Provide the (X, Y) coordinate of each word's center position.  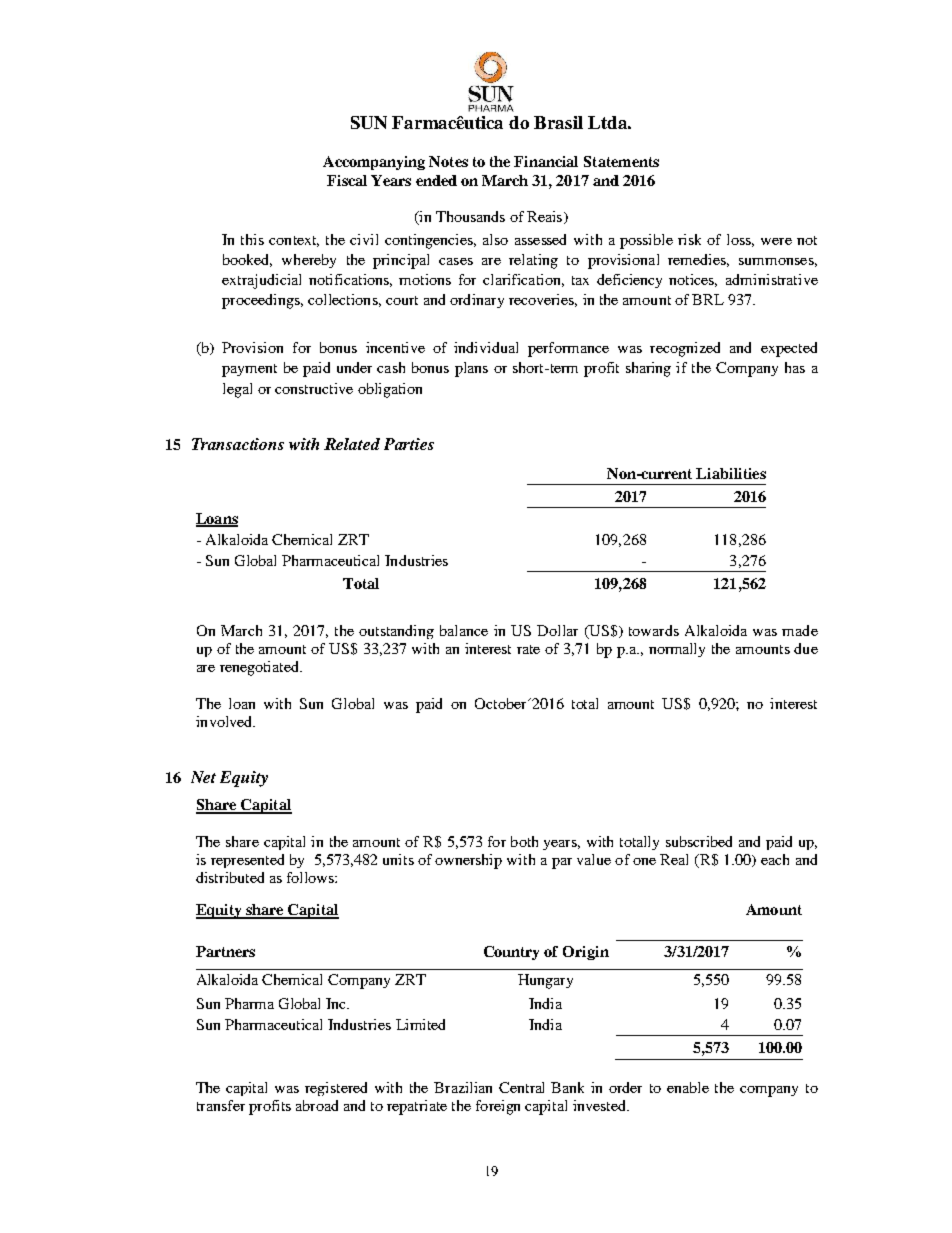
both (524, 841)
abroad (317, 1105)
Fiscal (347, 180)
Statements (621, 161)
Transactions (238, 444)
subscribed (699, 841)
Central (521, 1087)
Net (203, 777)
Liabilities (731, 473)
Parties (409, 444)
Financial (546, 161)
